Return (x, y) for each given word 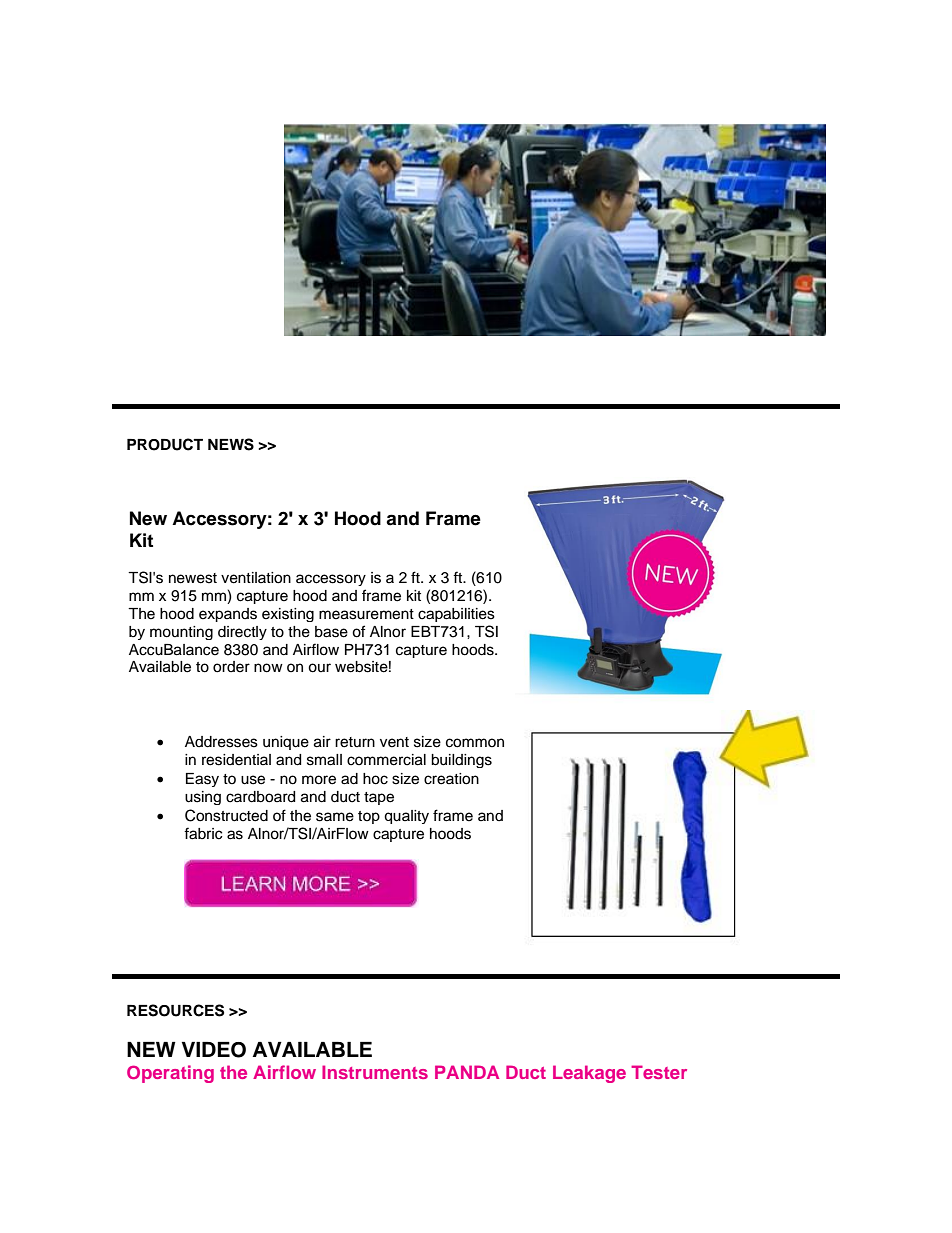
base (331, 632)
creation (451, 779)
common (475, 743)
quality (406, 817)
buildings (461, 761)
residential (236, 760)
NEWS (231, 444)
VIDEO (214, 1050)
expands (228, 615)
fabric (203, 833)
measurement (366, 614)
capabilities (456, 615)
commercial (386, 760)
